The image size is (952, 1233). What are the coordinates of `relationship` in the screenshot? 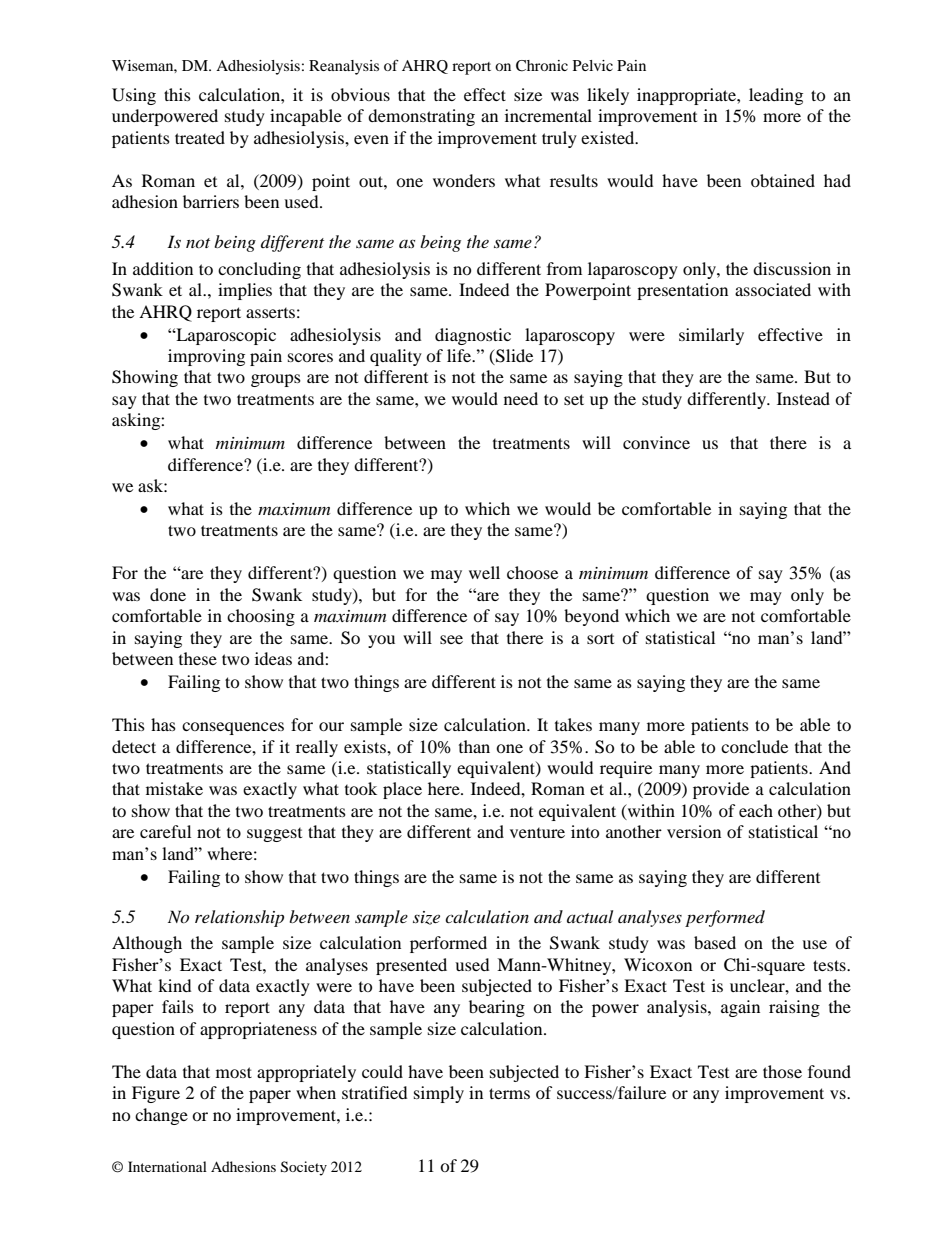 It's located at (239, 918).
